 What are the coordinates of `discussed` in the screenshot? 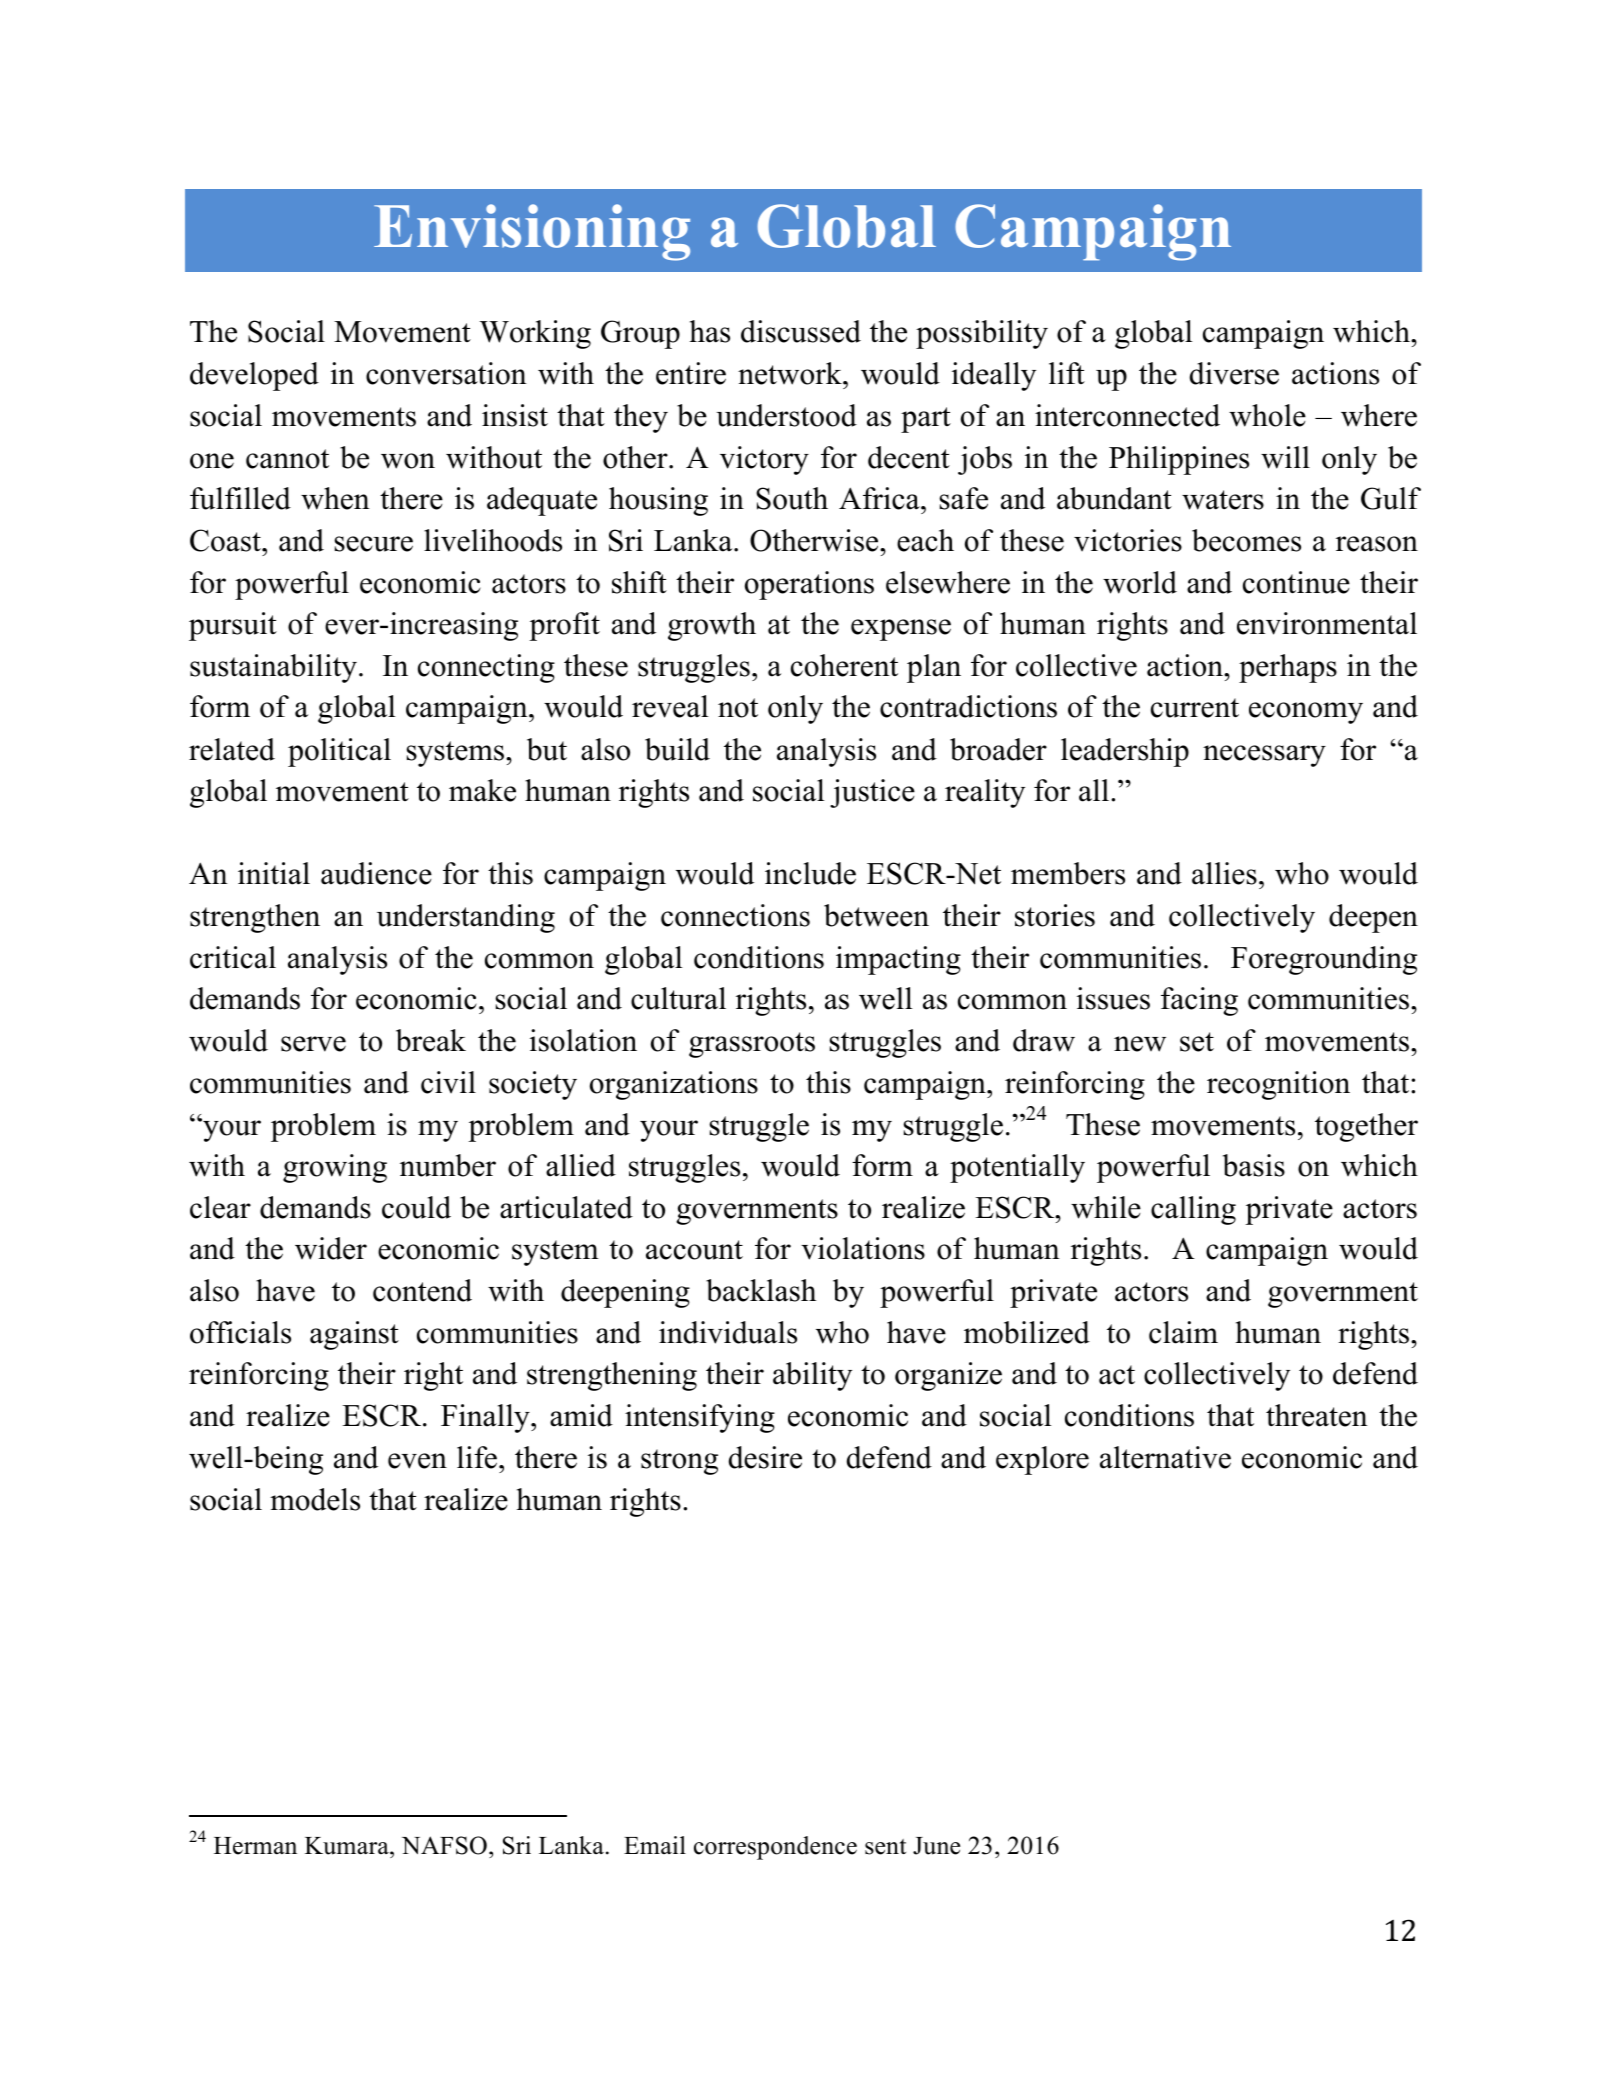 It's located at (801, 331).
